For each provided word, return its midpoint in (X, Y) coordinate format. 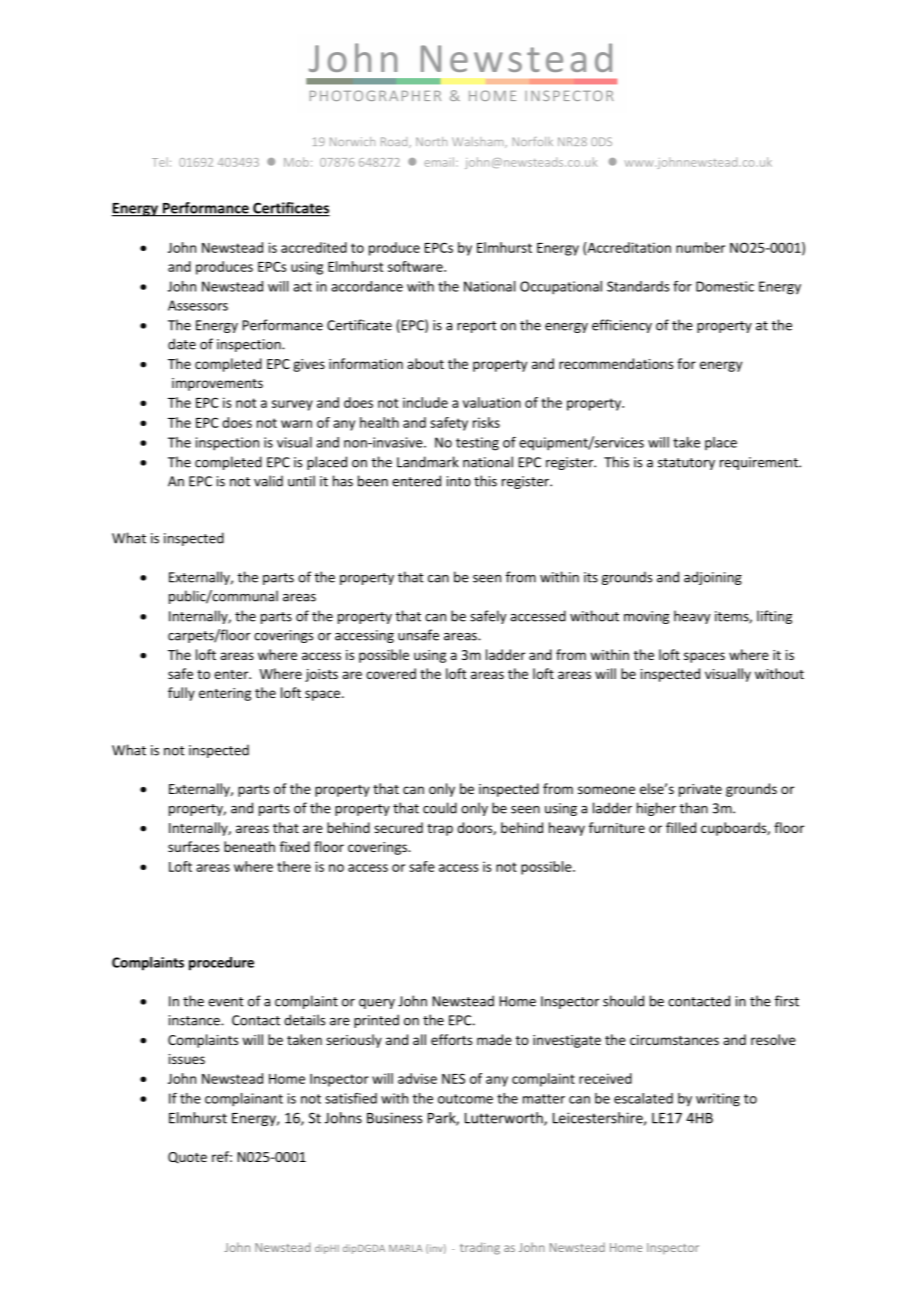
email (439, 162)
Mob (296, 162)
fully (181, 694)
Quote (187, 1158)
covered (391, 673)
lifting (774, 617)
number (700, 247)
